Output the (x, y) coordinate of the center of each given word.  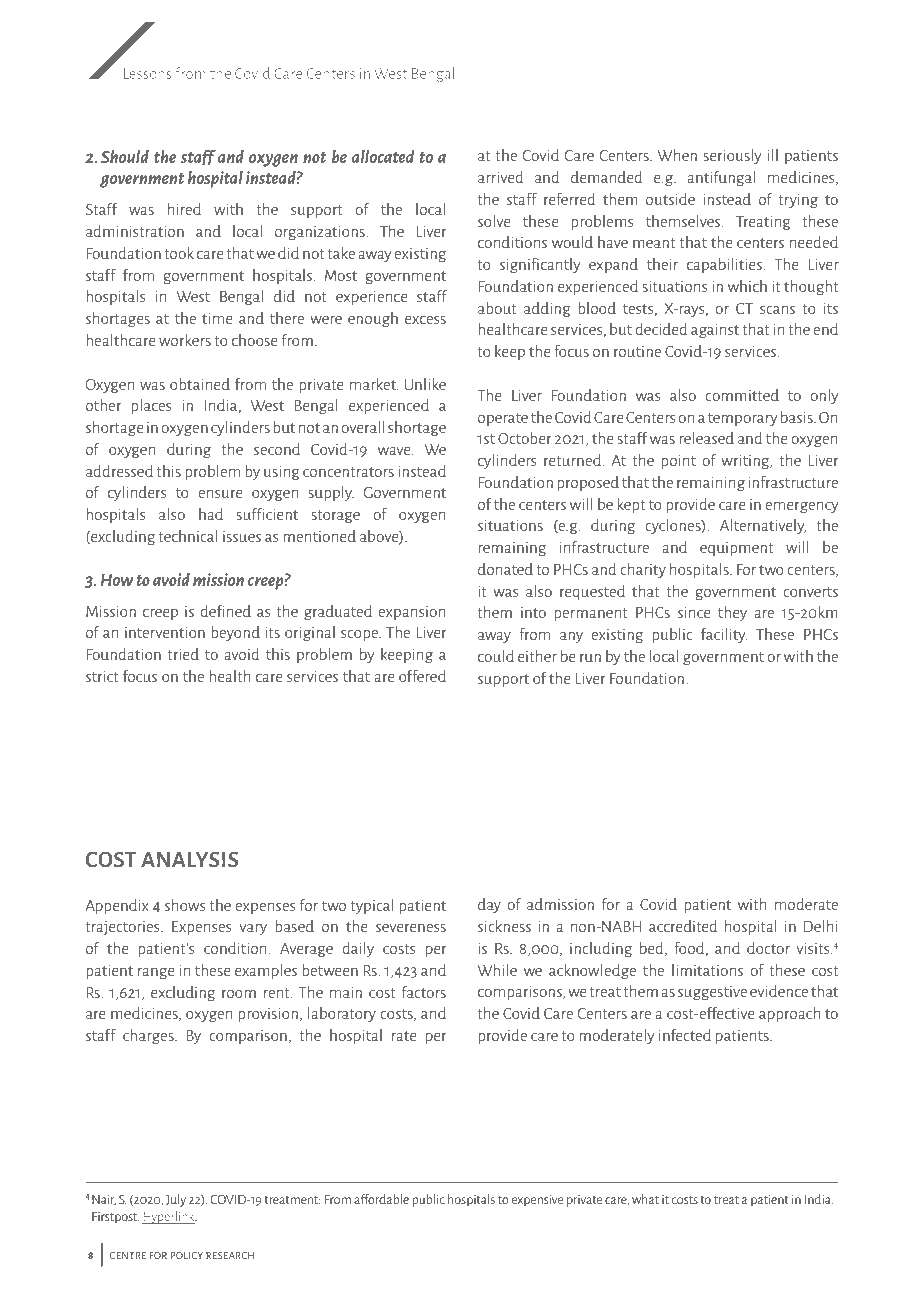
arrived (501, 177)
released (706, 438)
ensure (220, 494)
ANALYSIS (189, 859)
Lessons (147, 73)
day (489, 905)
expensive (537, 1201)
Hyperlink (169, 1217)
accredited (683, 926)
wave (395, 451)
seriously (732, 156)
